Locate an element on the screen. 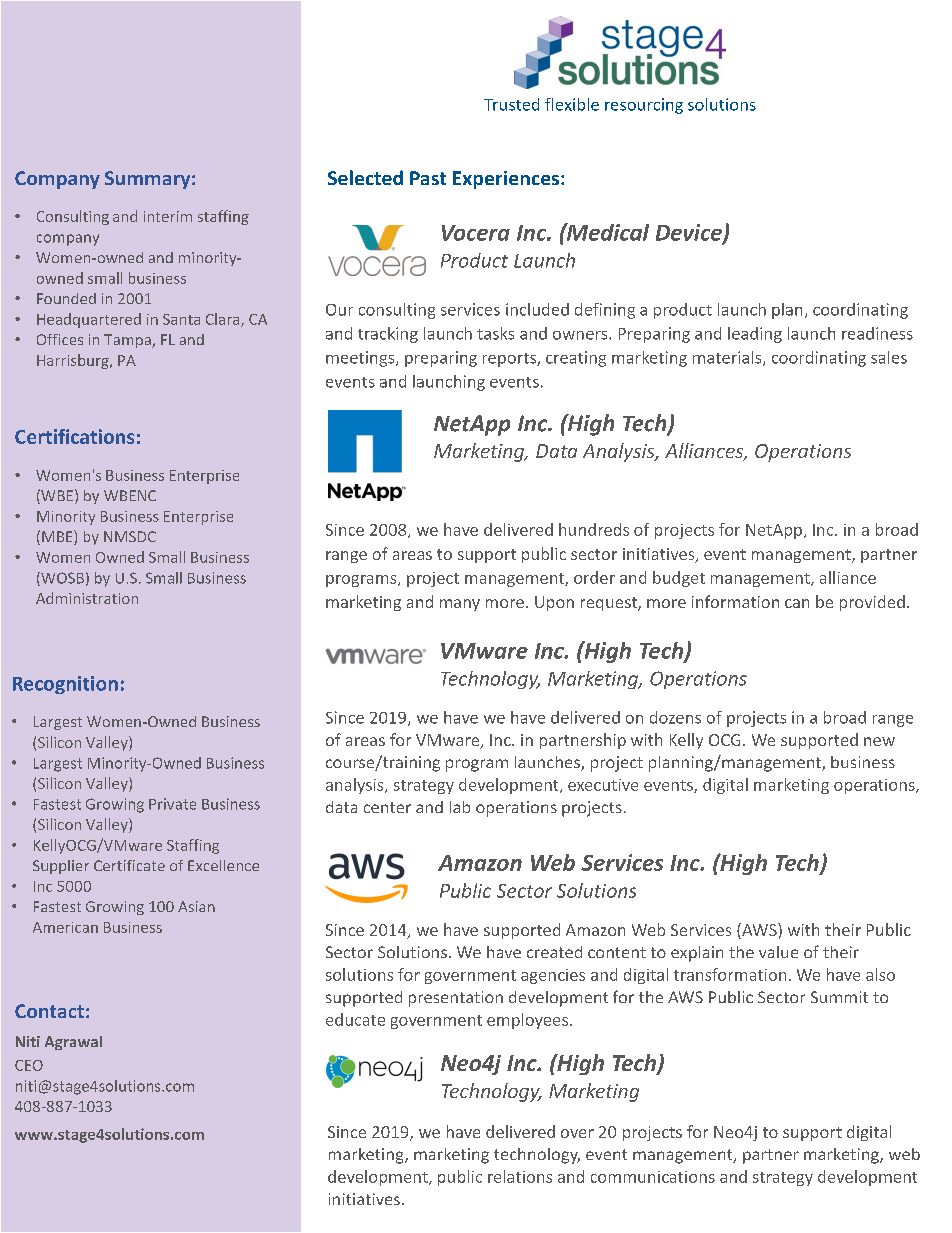  information is located at coordinates (735, 601).
